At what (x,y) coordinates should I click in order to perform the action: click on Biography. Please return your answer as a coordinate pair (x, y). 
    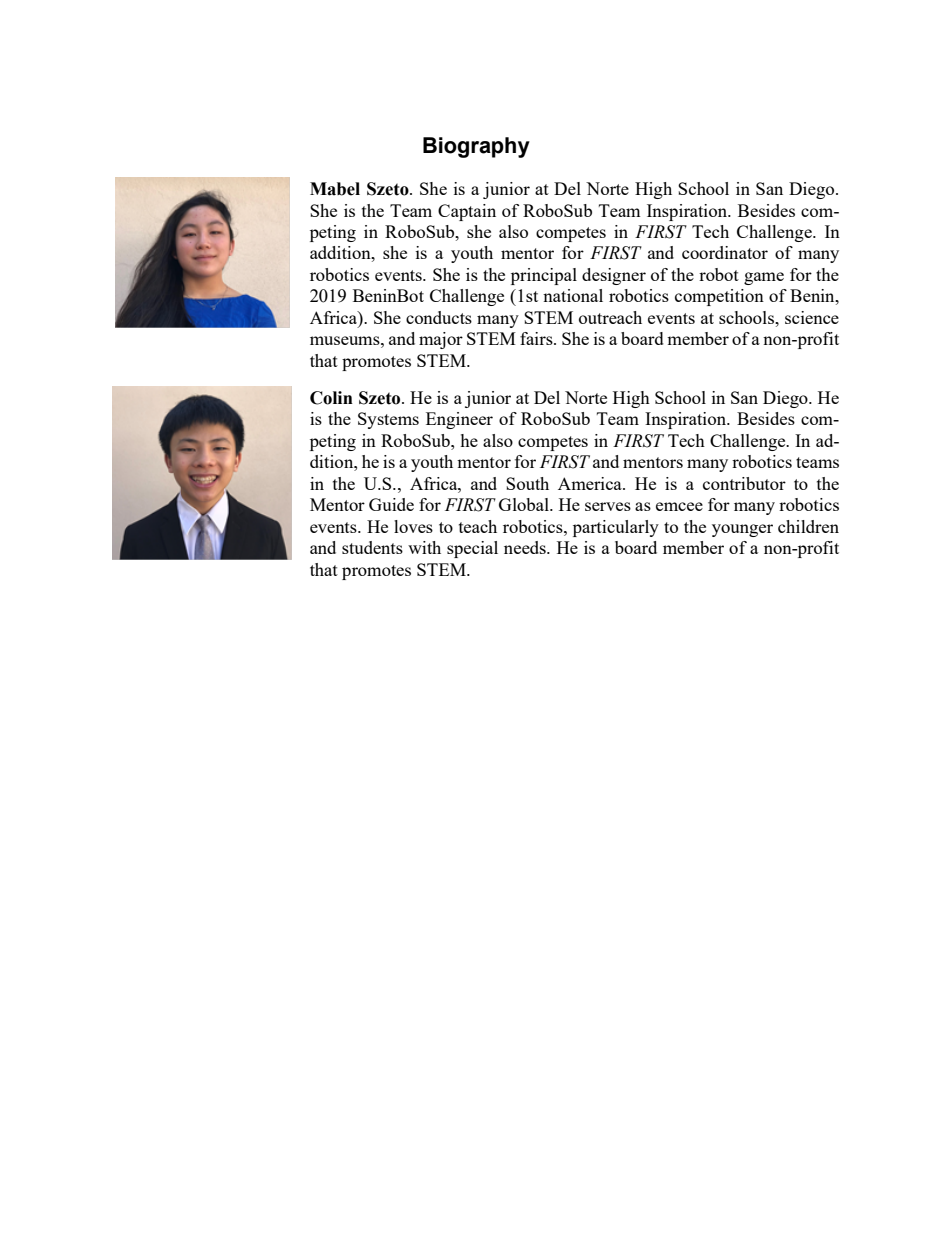
    Looking at the image, I should click on (476, 147).
